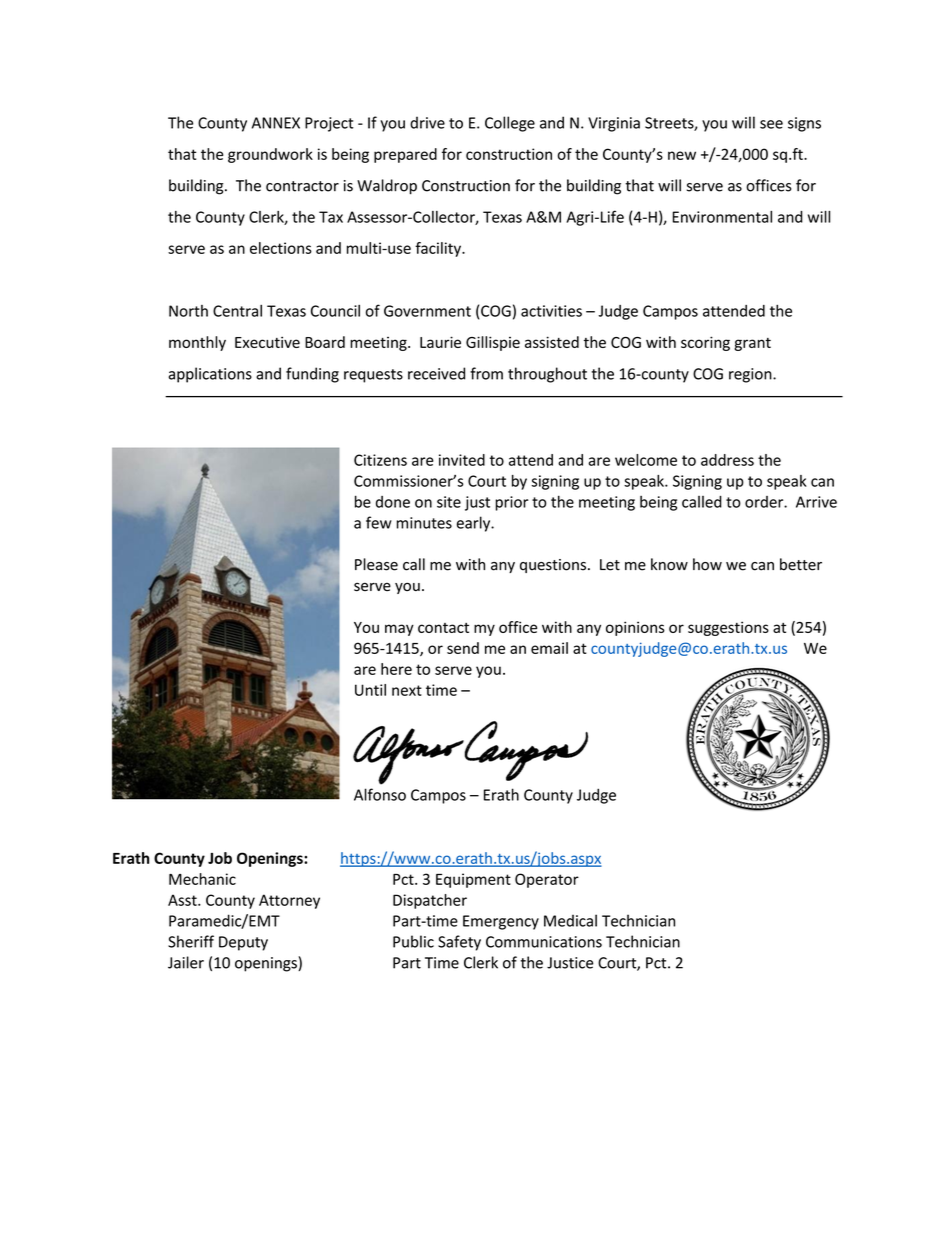 This screenshot has height=1233, width=952. I want to click on Emergency, so click(501, 922).
